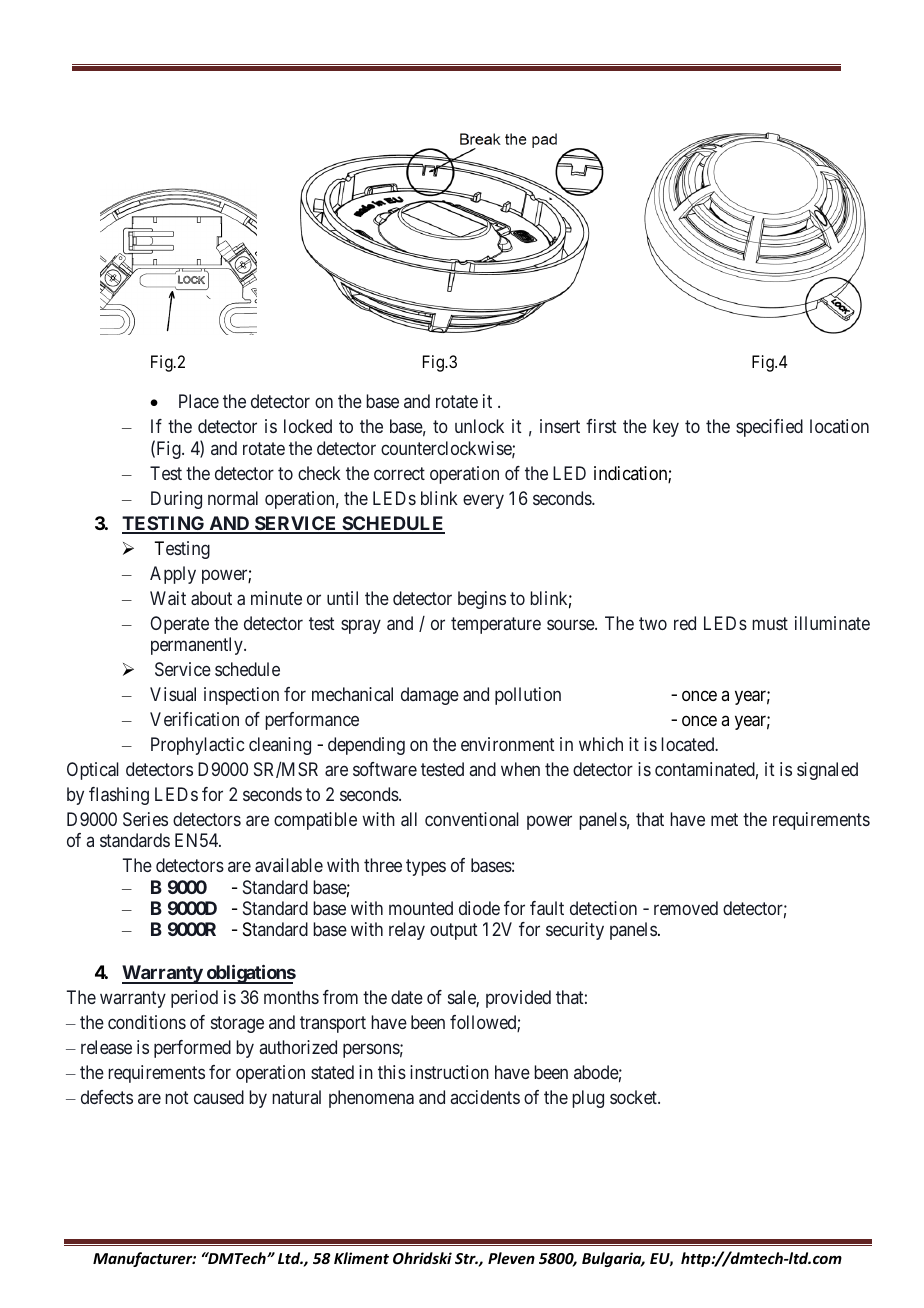  What do you see at coordinates (472, 819) in the document?
I see `conventional` at bounding box center [472, 819].
